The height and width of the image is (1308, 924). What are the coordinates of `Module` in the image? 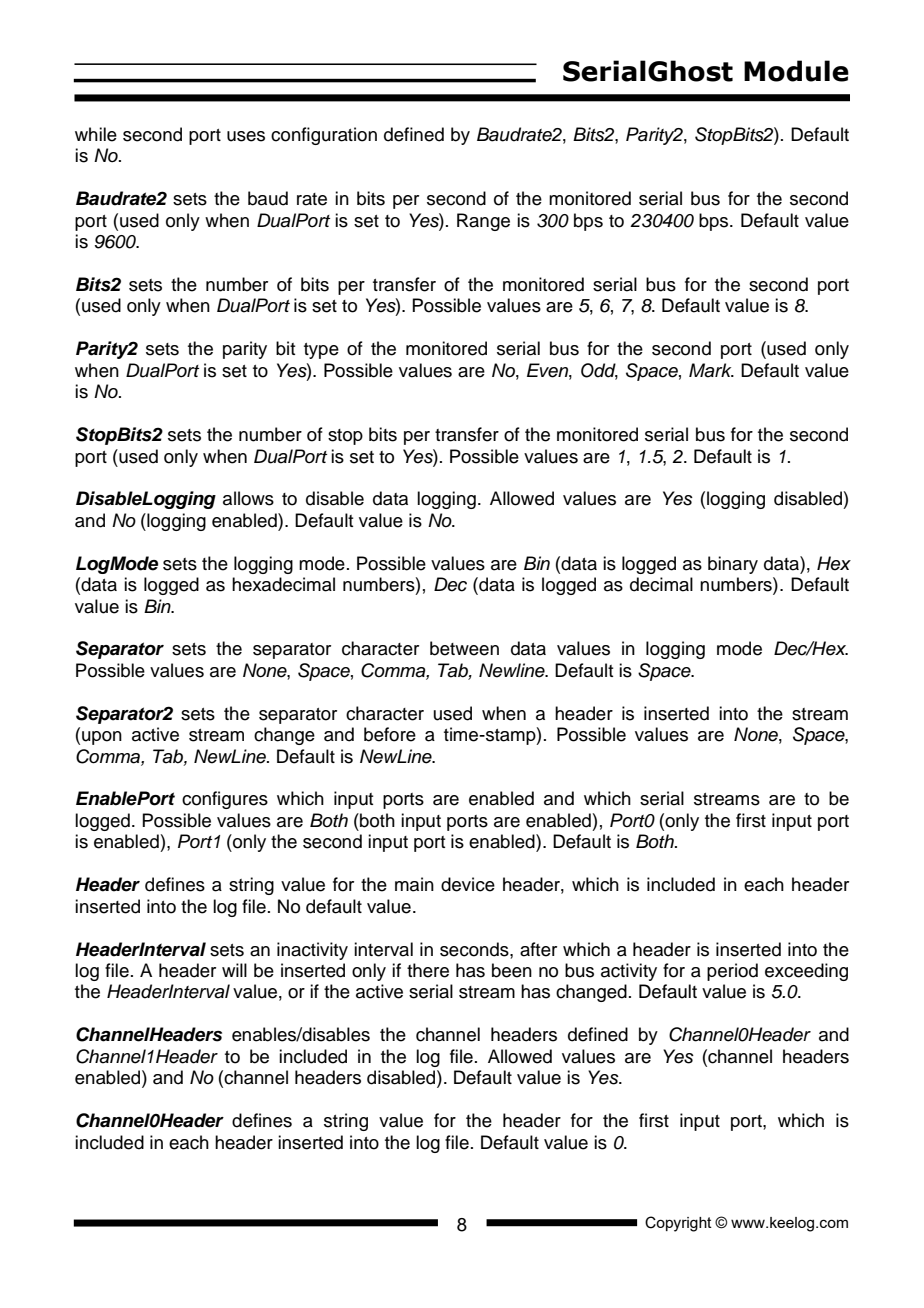 It's located at (796, 71).
